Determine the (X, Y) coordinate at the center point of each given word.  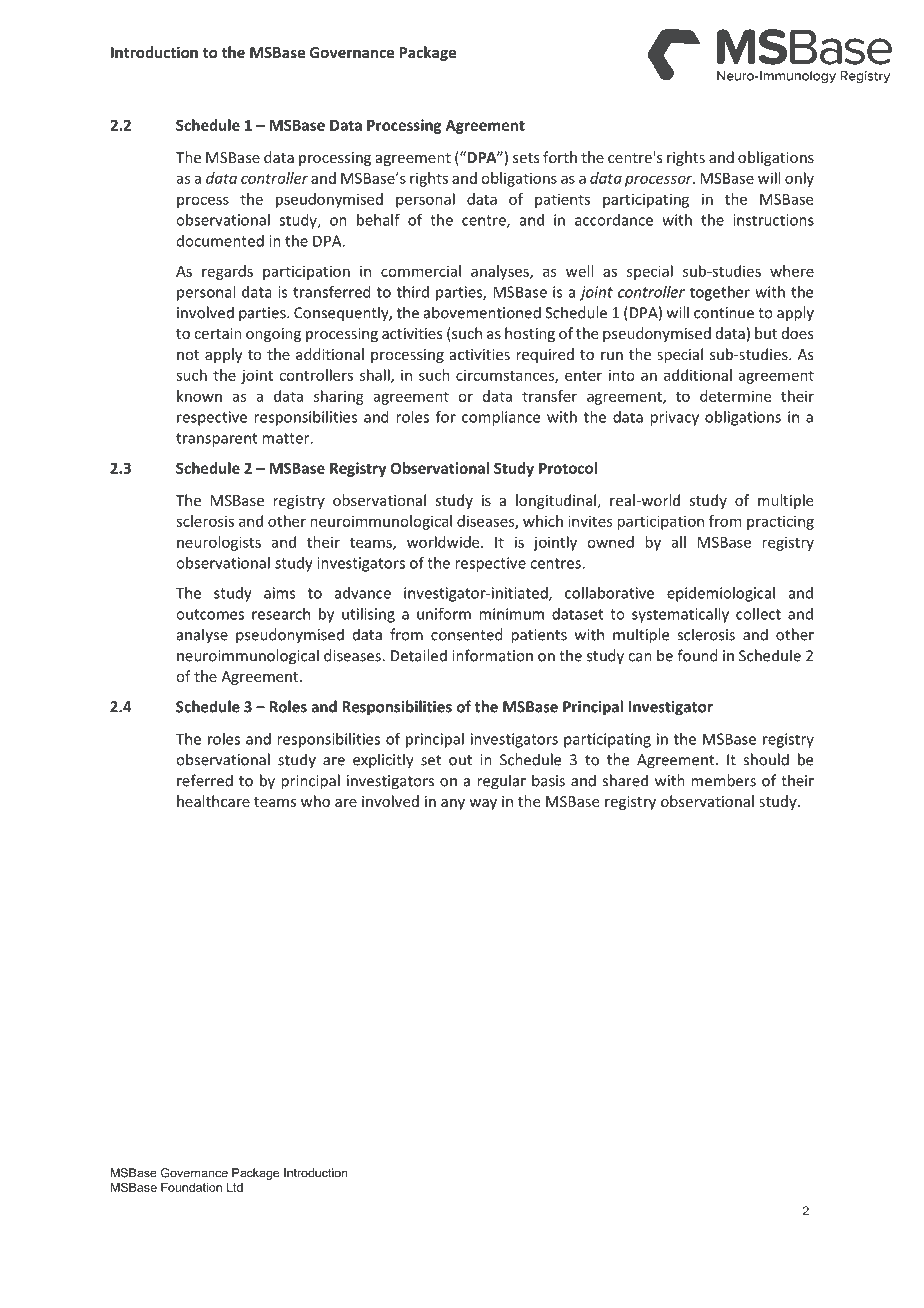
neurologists (219, 543)
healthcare (213, 801)
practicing (780, 522)
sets (526, 158)
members (723, 780)
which (543, 521)
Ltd (235, 1187)
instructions (773, 220)
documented (220, 241)
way (483, 804)
